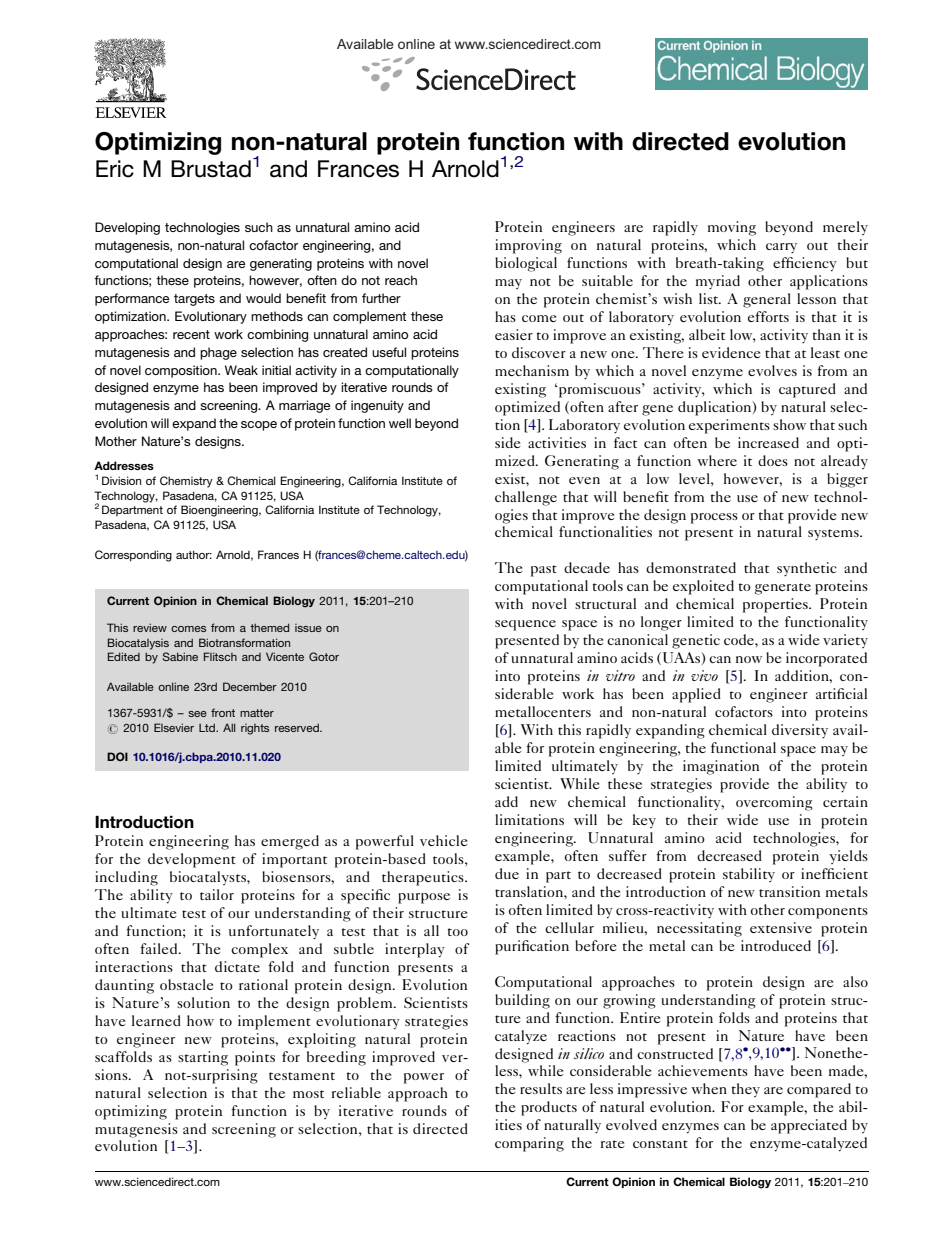 This screenshot has height=1235, width=952. What do you see at coordinates (528, 246) in the screenshot?
I see `improving` at bounding box center [528, 246].
